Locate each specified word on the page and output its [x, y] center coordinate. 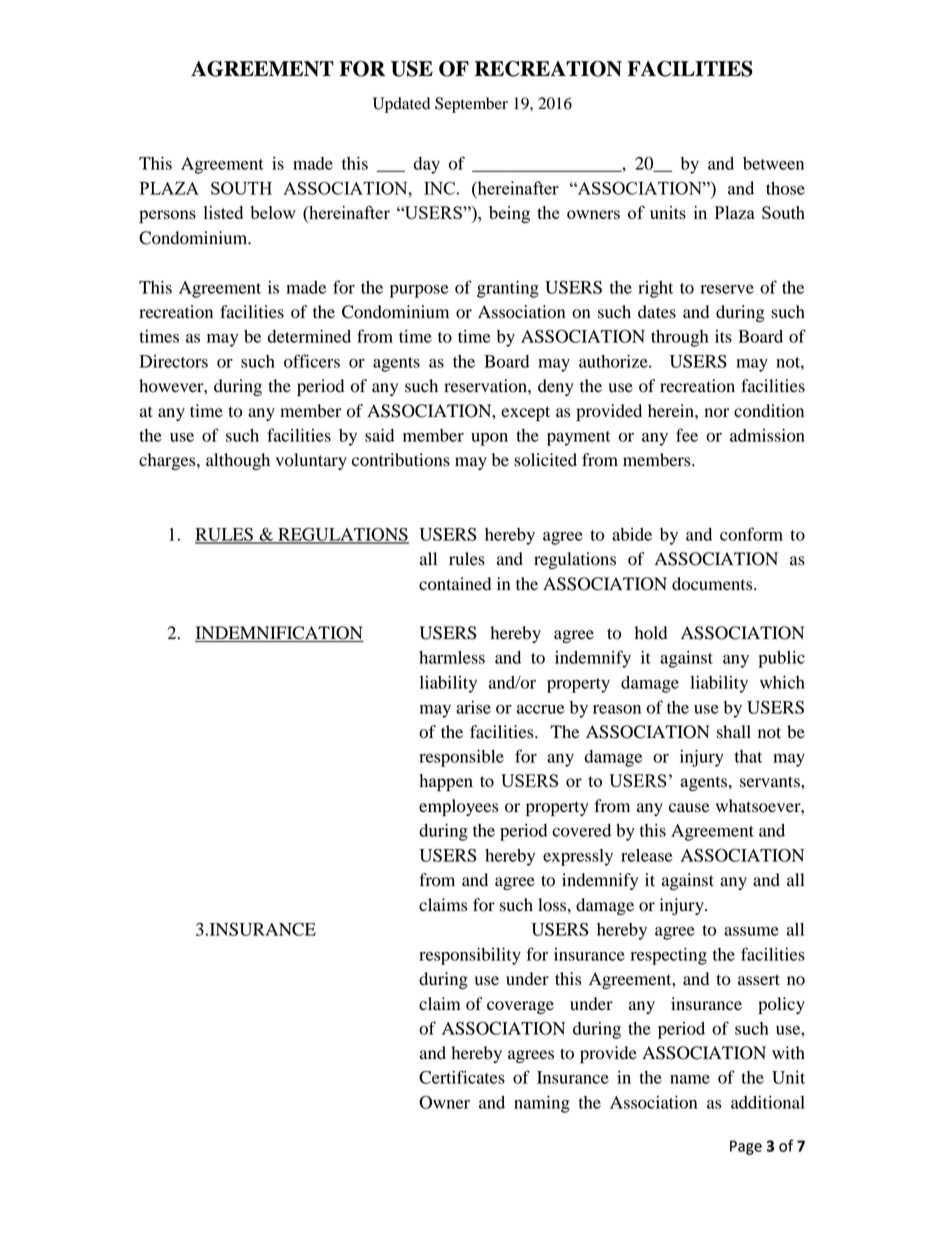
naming [542, 1104]
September [471, 105]
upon [489, 439]
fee [687, 435]
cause [689, 808]
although [238, 461]
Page [746, 1147]
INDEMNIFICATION [279, 634]
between [773, 163]
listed [223, 212]
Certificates [462, 1077]
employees [458, 807]
